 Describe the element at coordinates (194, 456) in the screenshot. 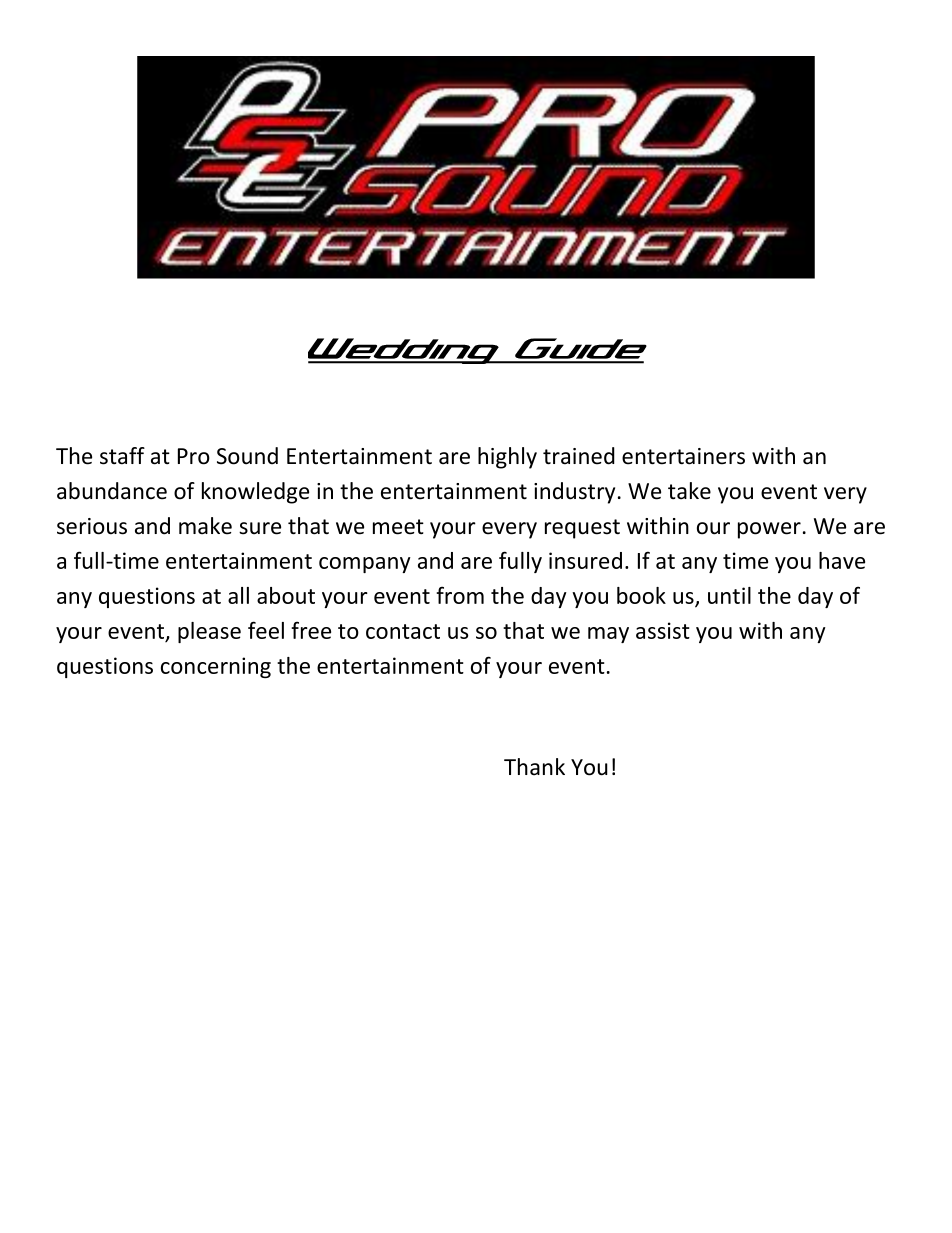

I see `Pro` at that location.
